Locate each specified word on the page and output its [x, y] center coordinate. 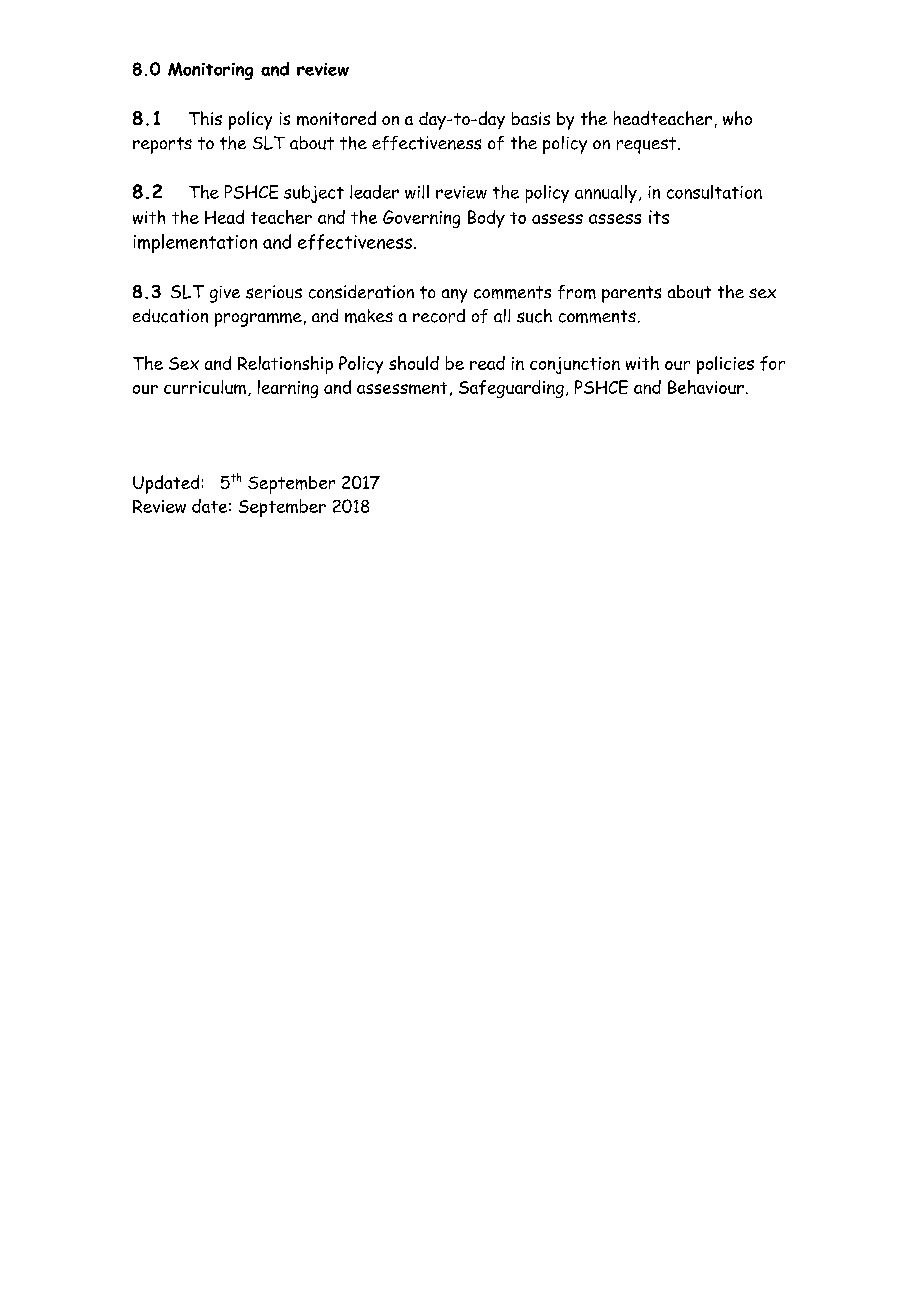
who [737, 118]
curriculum [205, 387]
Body [486, 219]
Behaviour [706, 387]
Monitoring [210, 71]
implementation [195, 243]
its [659, 217]
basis [531, 118]
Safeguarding [511, 389]
